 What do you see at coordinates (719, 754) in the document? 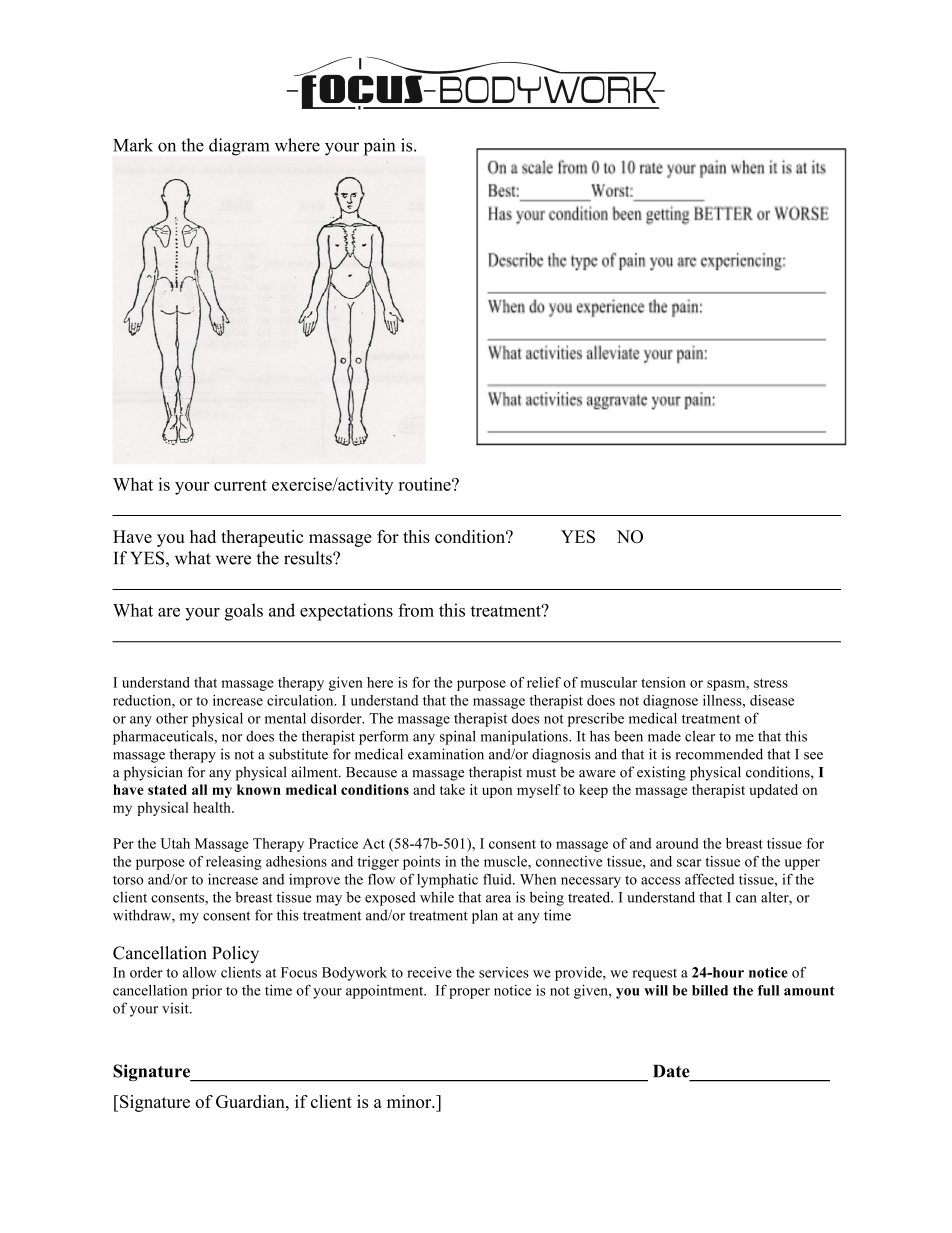
I see `recommended` at bounding box center [719, 754].
